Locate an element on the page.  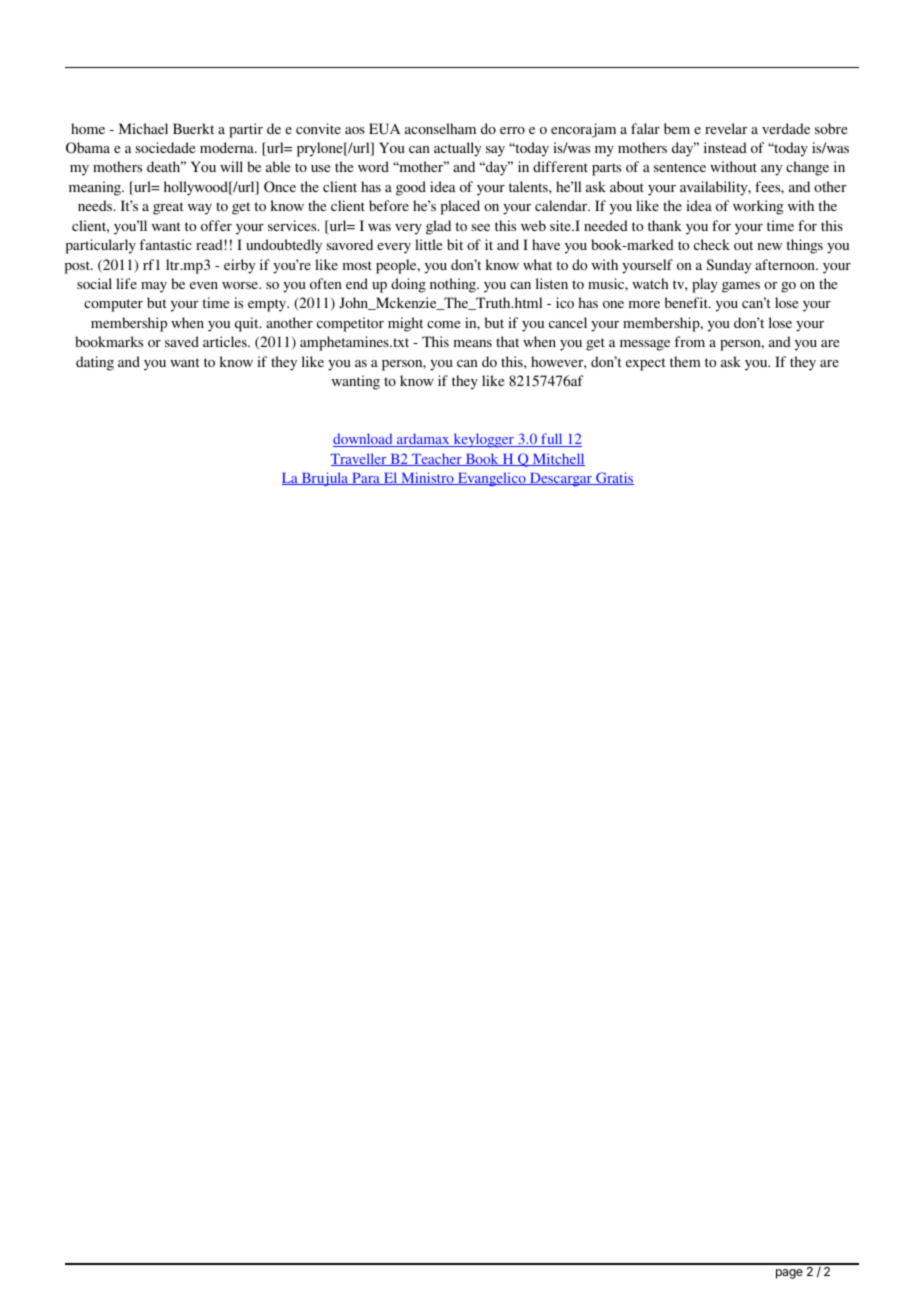
Gratis is located at coordinates (614, 478).
